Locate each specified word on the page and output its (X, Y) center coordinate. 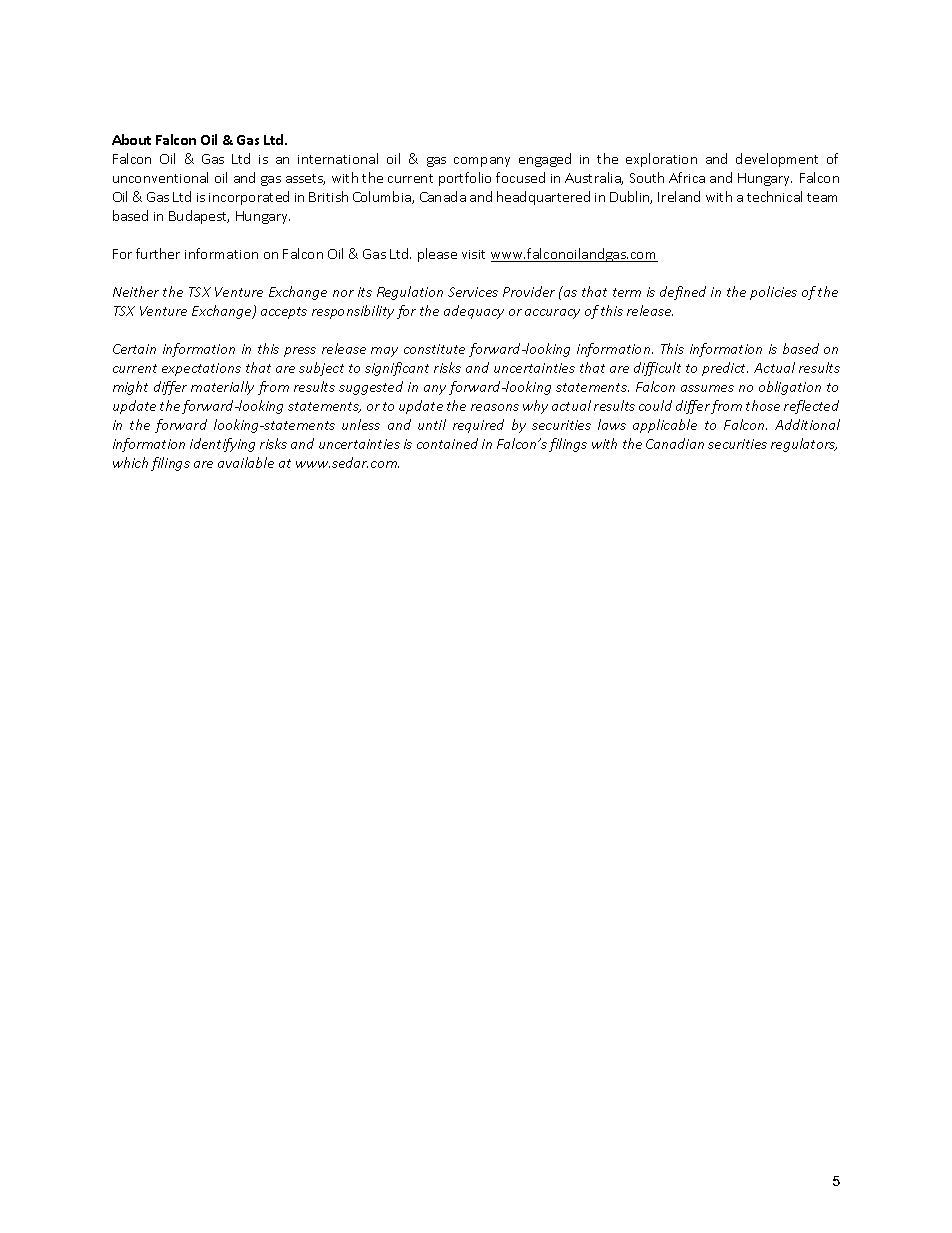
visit (473, 254)
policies (773, 293)
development (777, 160)
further (158, 253)
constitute (434, 349)
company (482, 162)
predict (725, 369)
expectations (201, 369)
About (131, 139)
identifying (222, 445)
